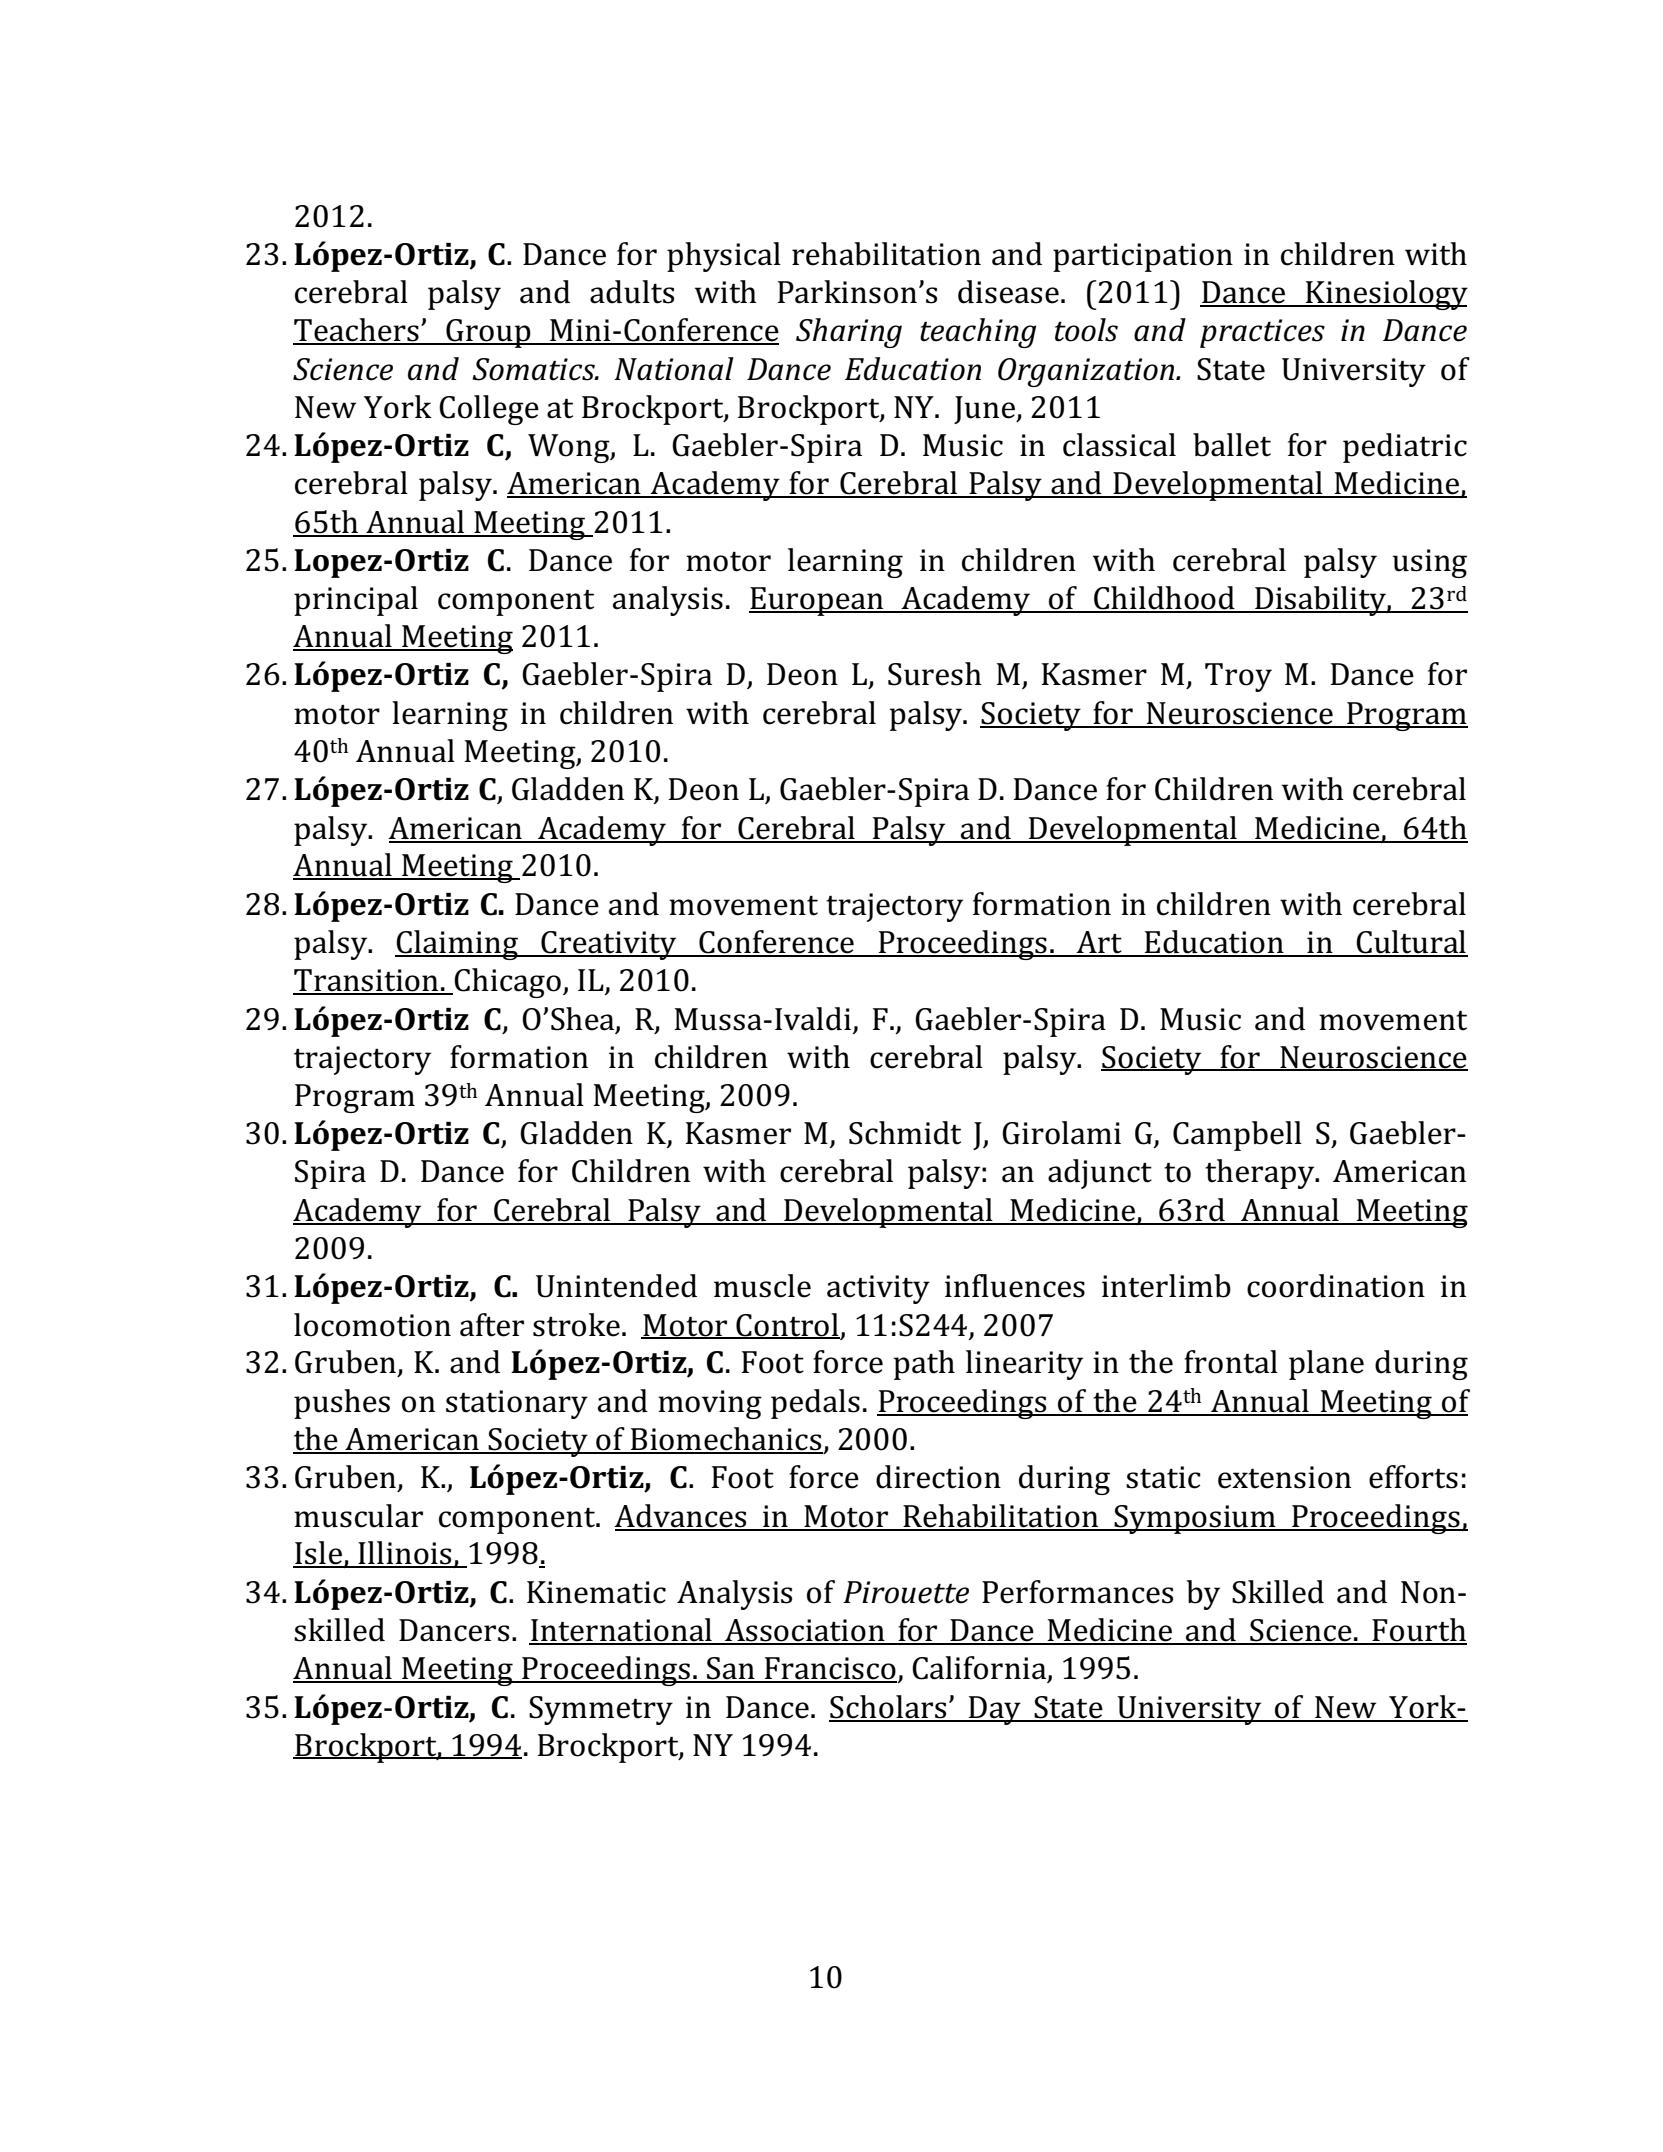 The image size is (1663, 2152). What do you see at coordinates (905, 1133) in the screenshot?
I see `Schmidt` at bounding box center [905, 1133].
